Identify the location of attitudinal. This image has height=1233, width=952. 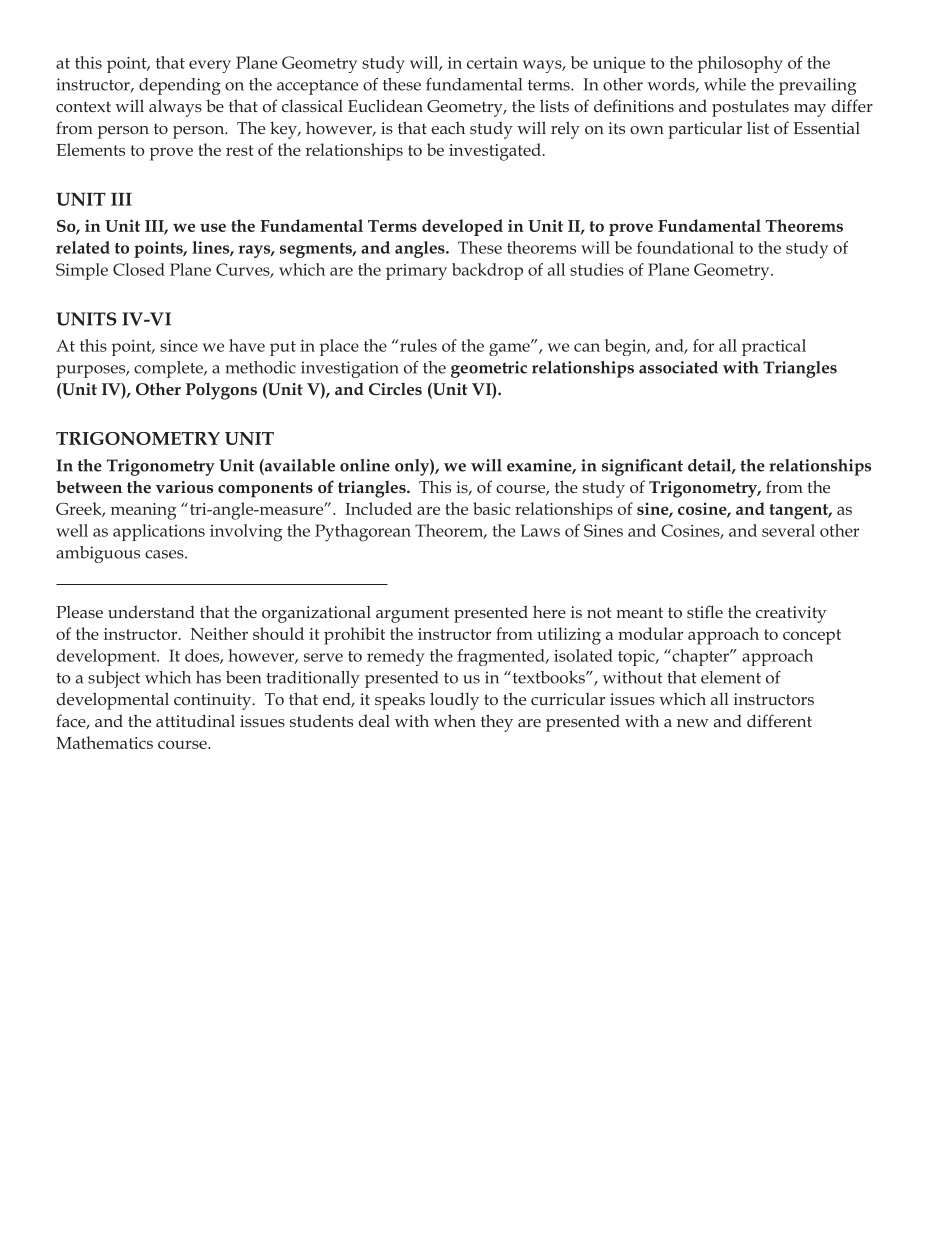
(195, 720).
